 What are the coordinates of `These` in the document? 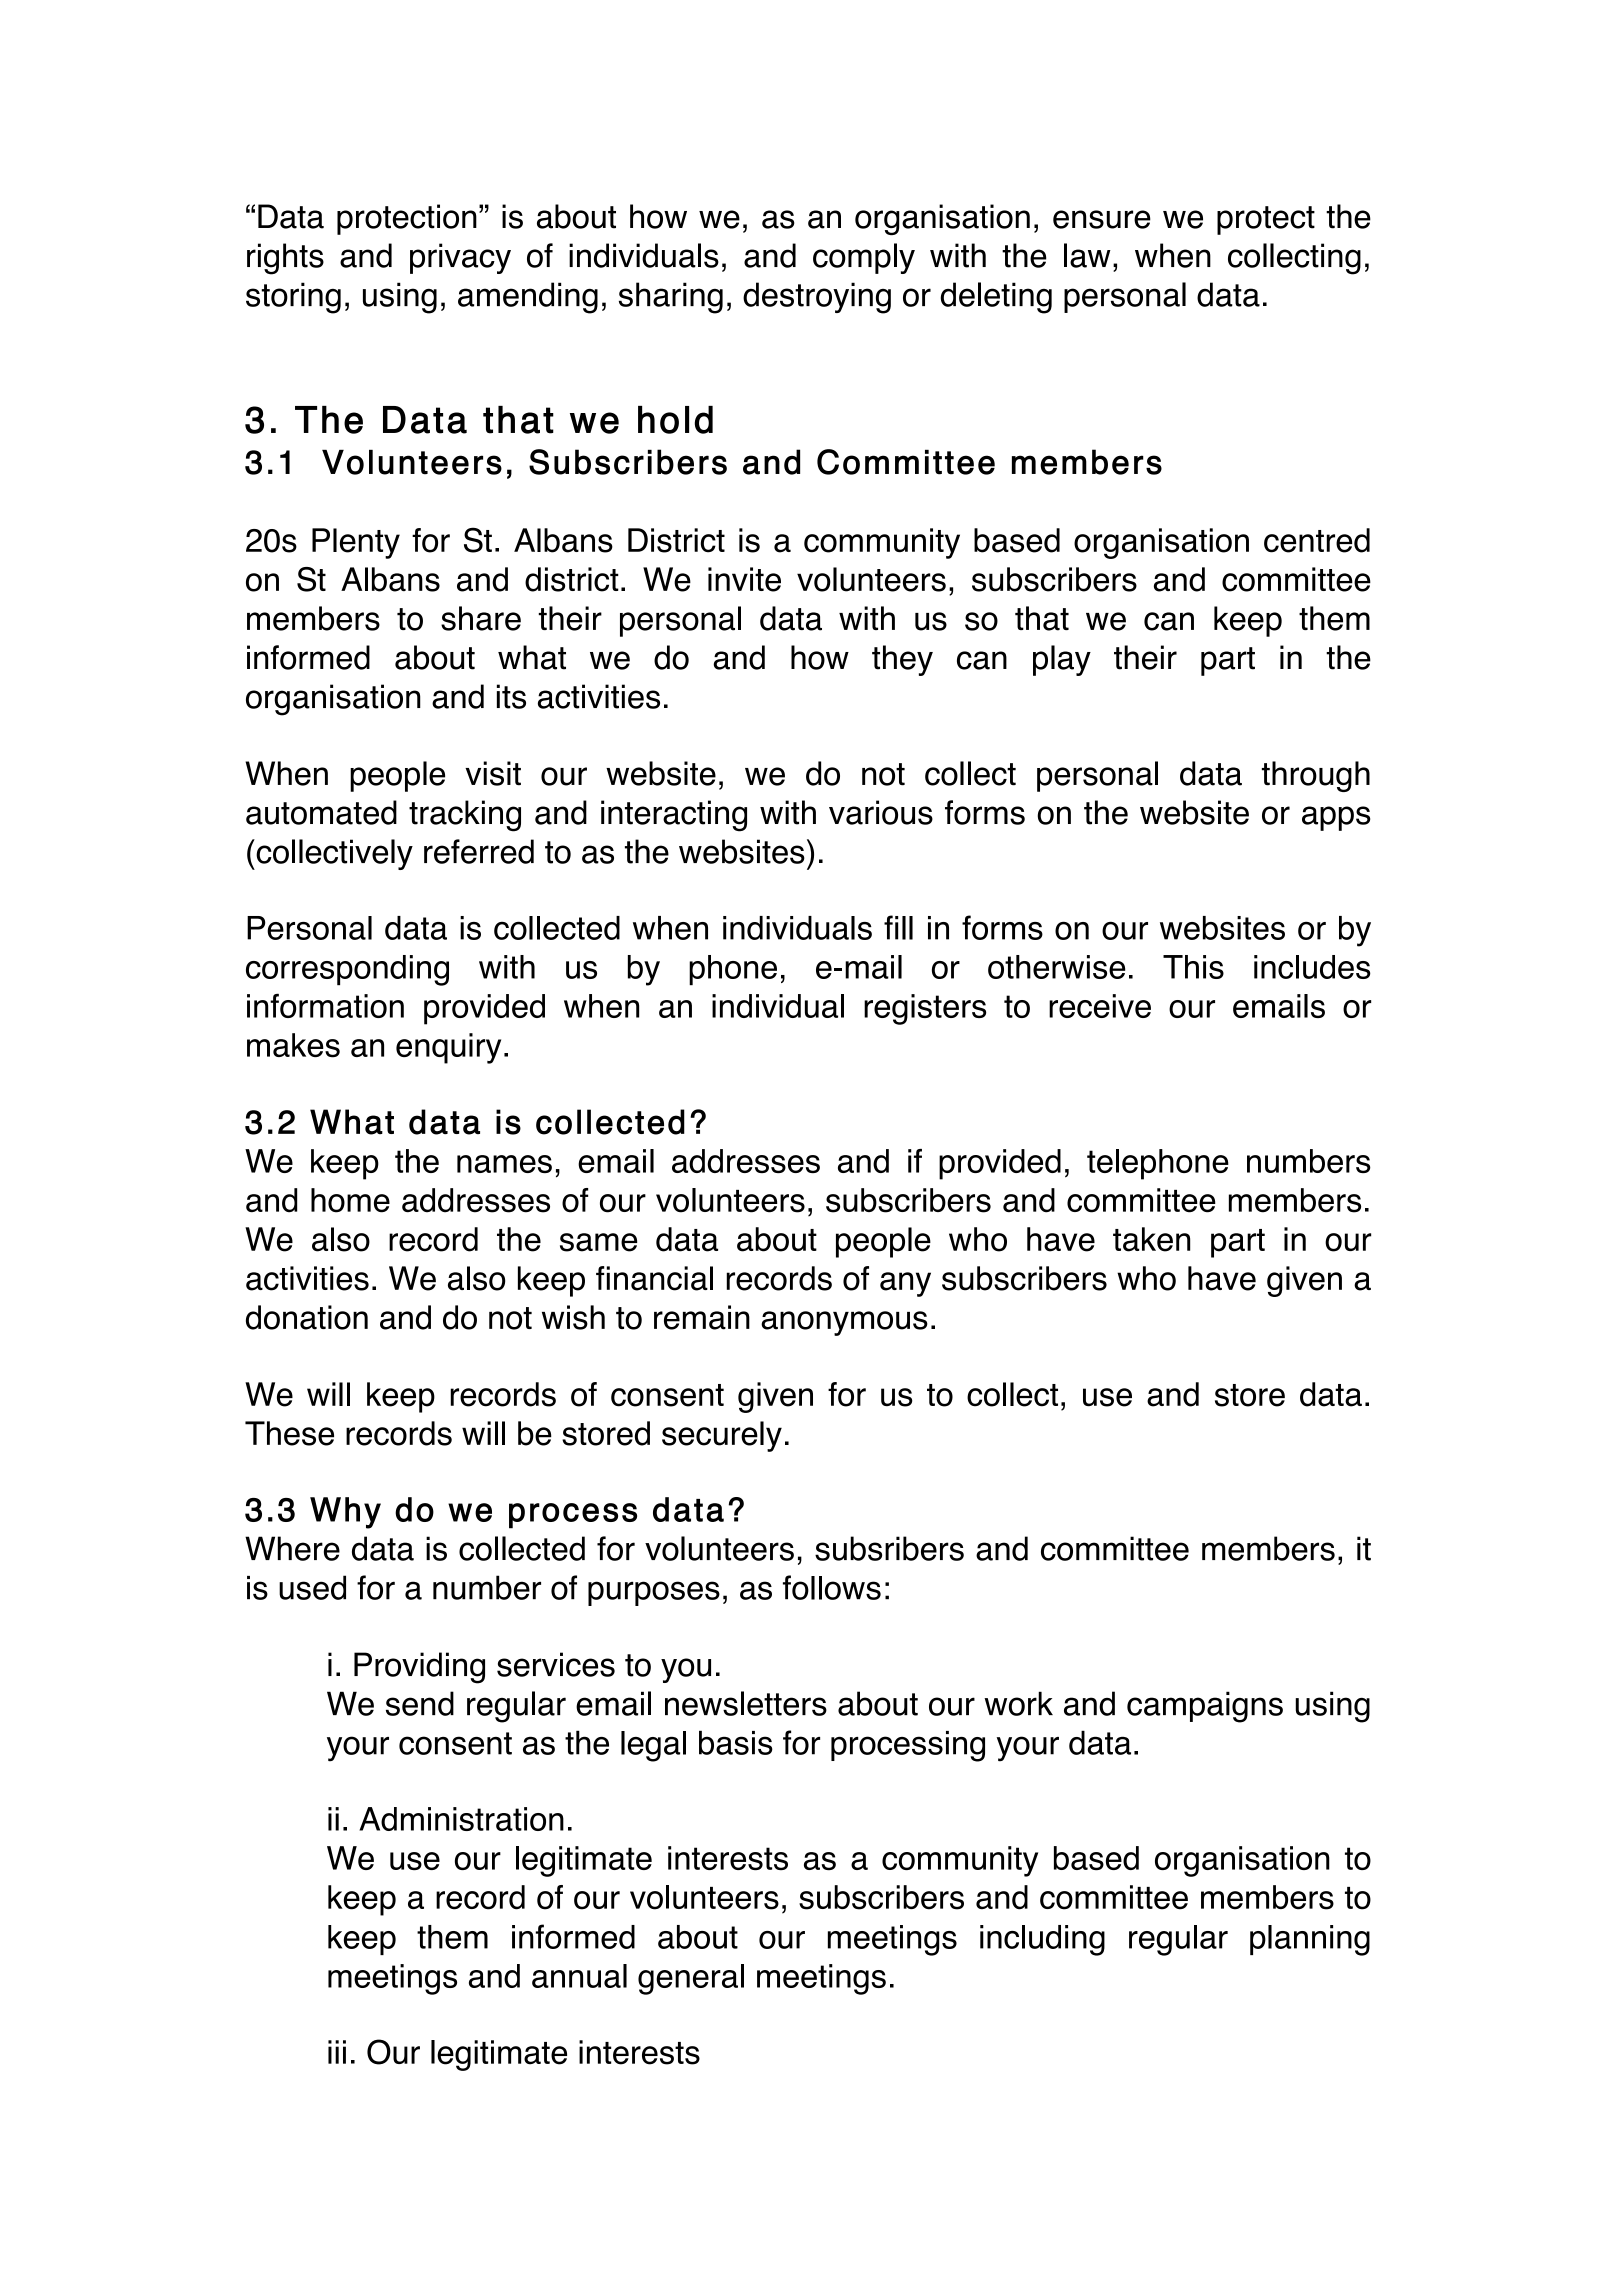 It's located at (289, 1433).
